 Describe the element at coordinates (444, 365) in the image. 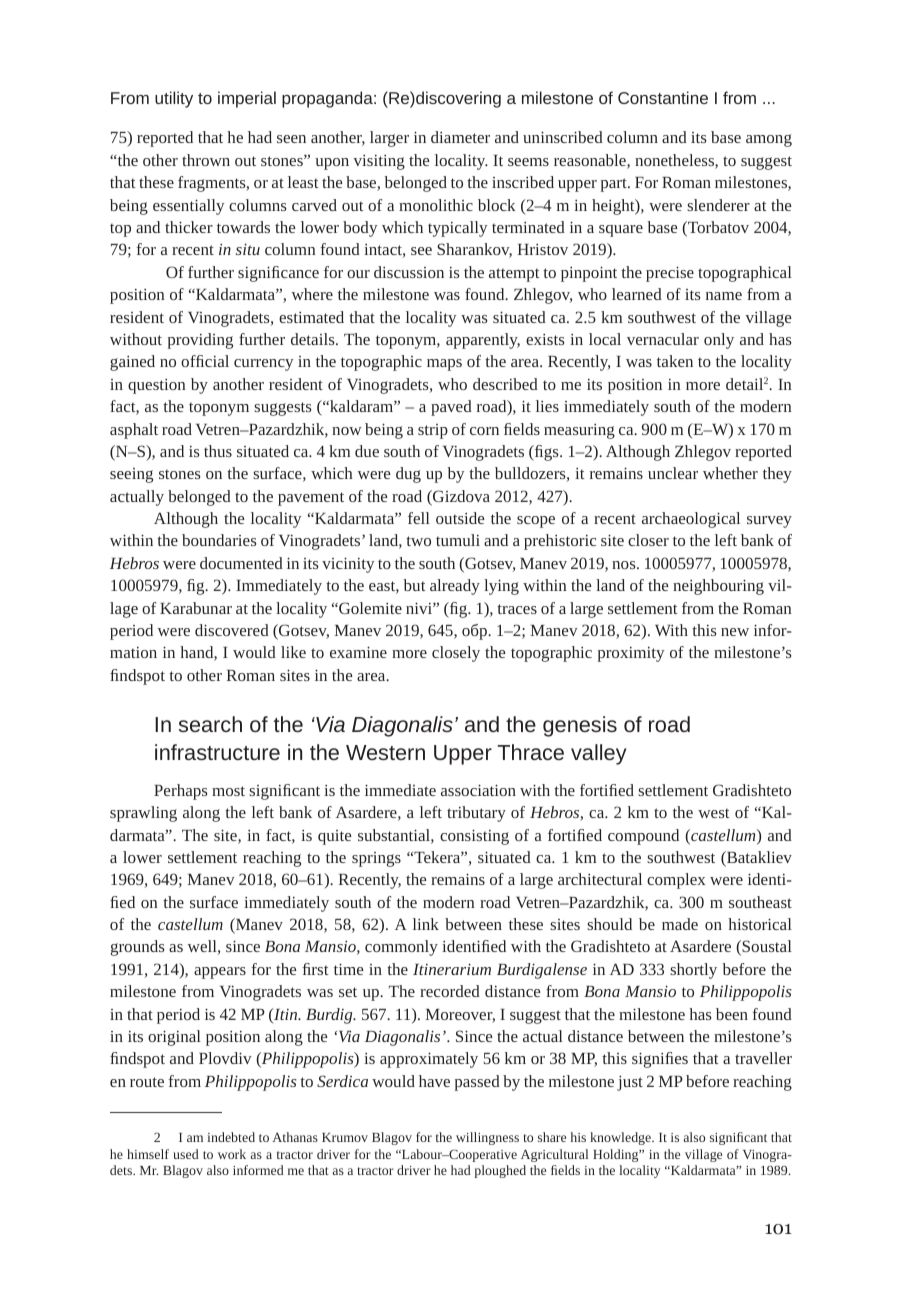

I see `maps` at that location.
